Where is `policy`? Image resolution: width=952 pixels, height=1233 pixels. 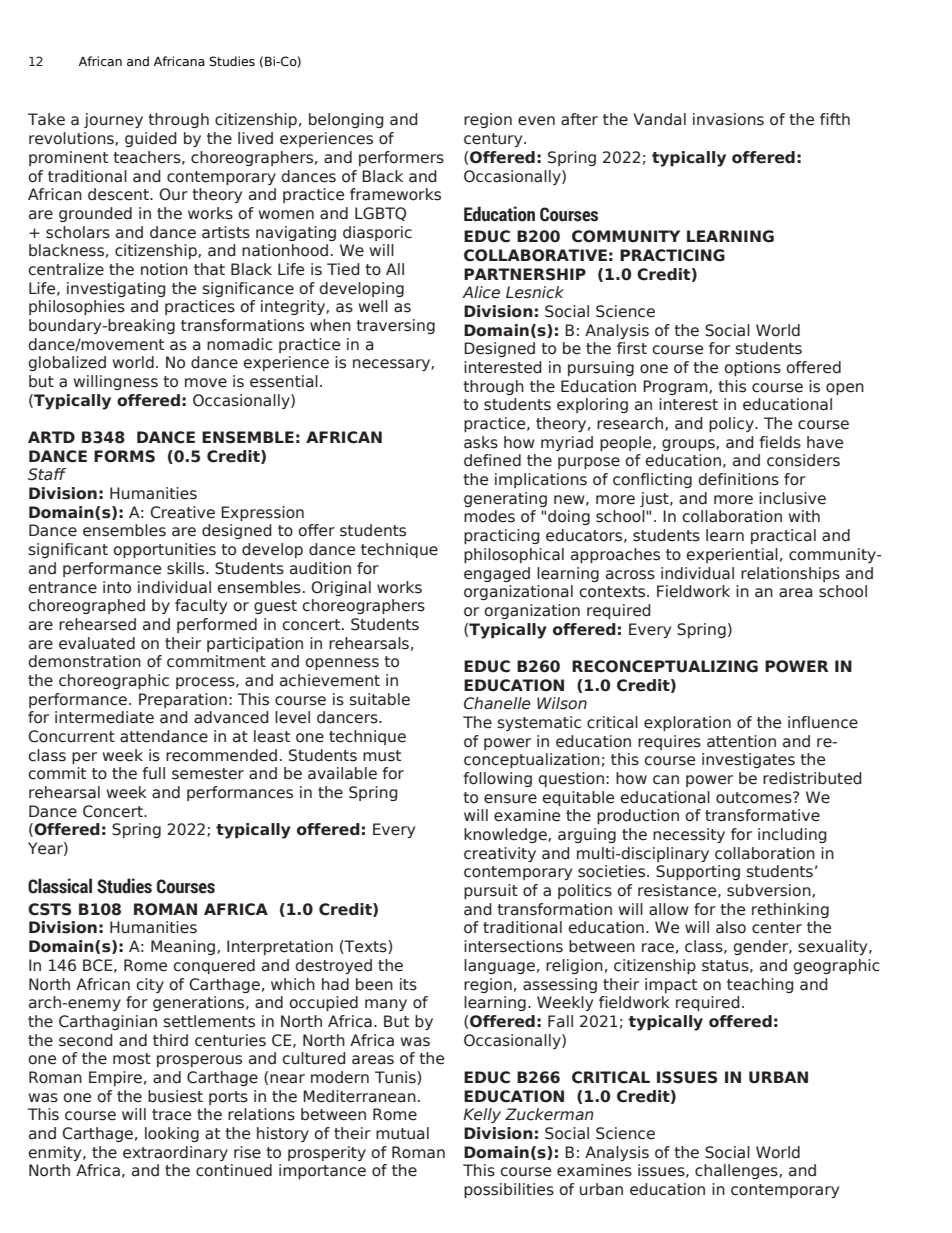
policy is located at coordinates (732, 424).
